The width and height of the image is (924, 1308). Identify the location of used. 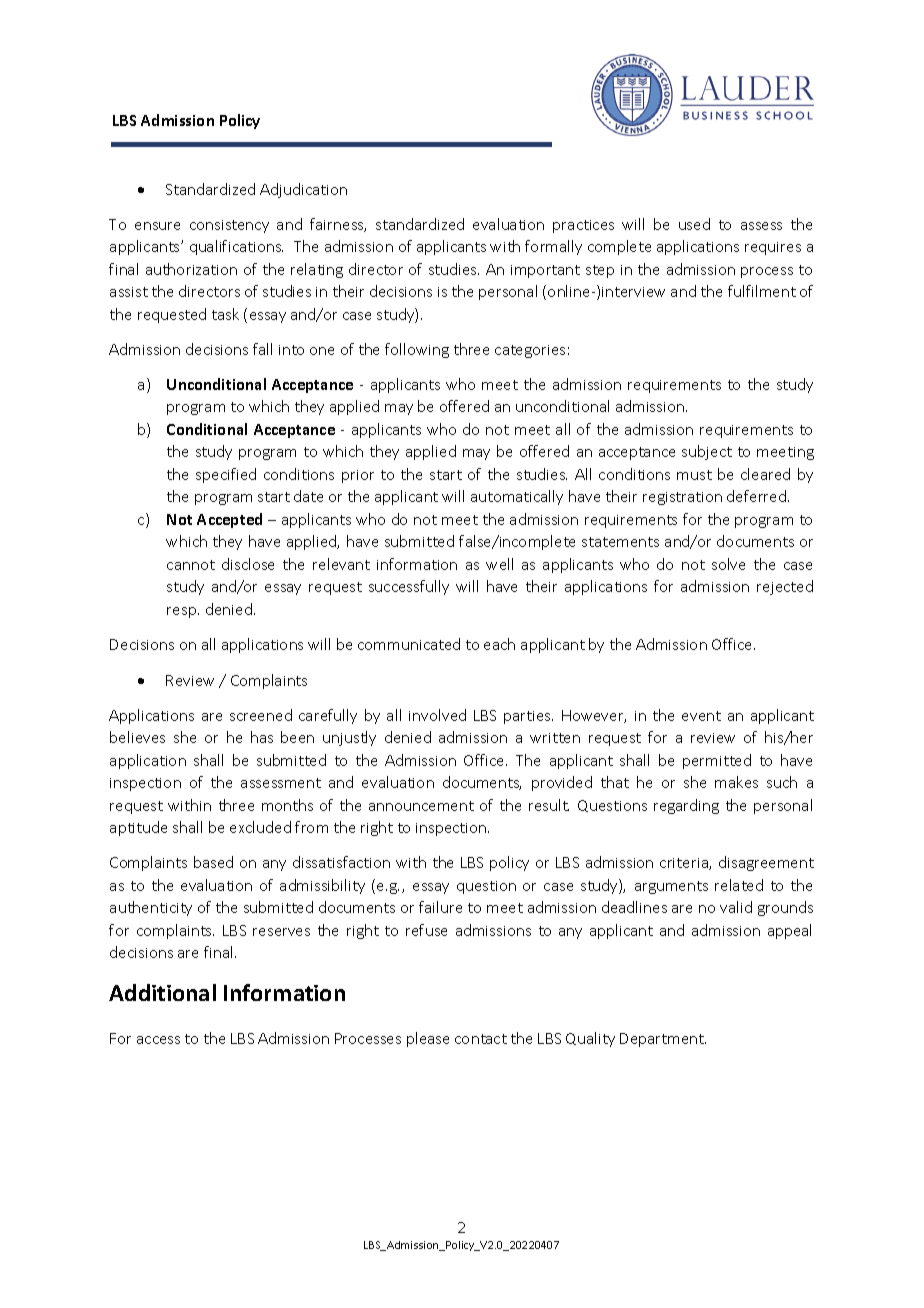
(694, 224).
